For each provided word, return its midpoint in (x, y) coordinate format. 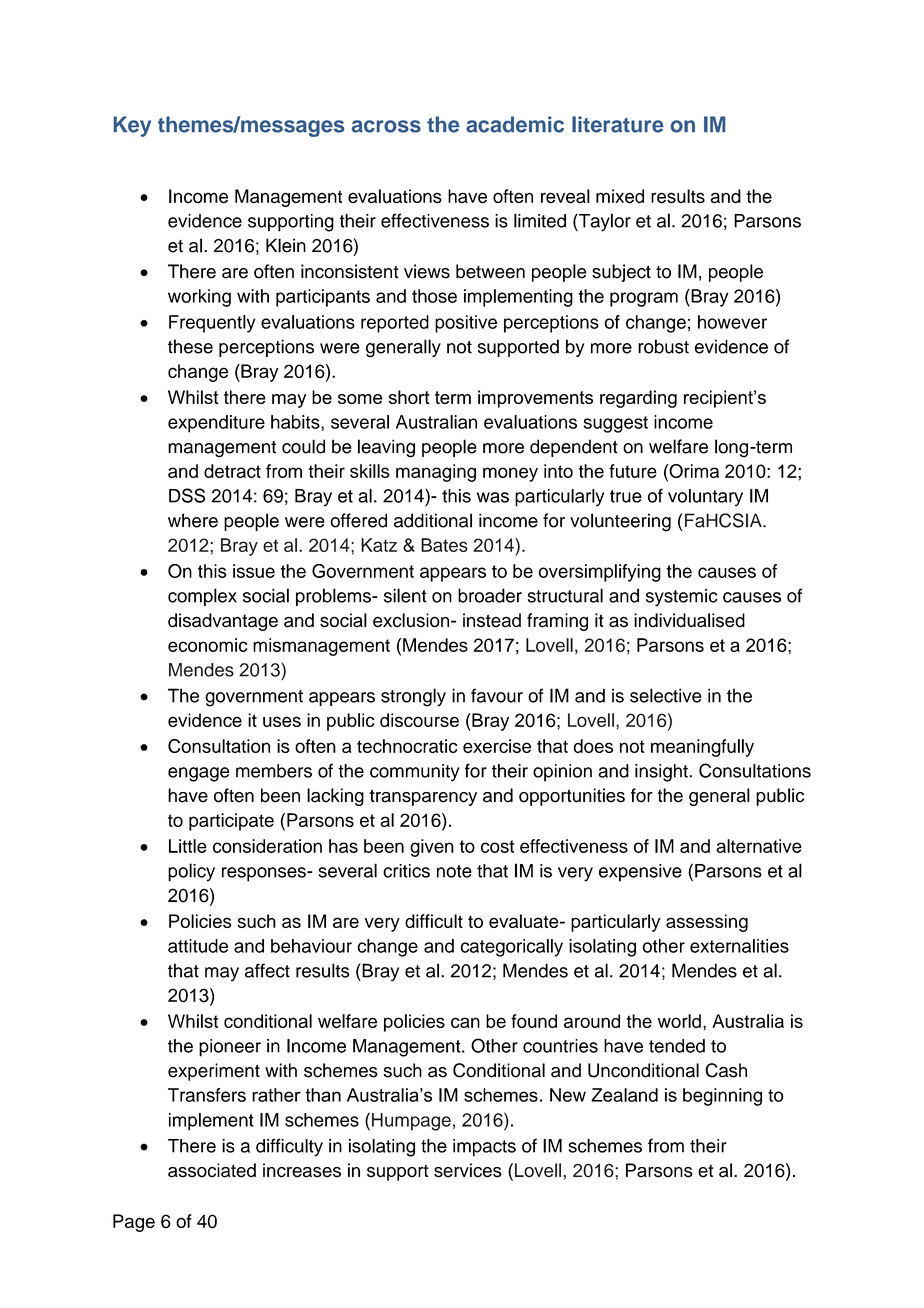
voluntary (705, 498)
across (386, 126)
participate (231, 822)
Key (132, 126)
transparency (423, 797)
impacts (484, 1148)
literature (618, 124)
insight (662, 773)
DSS (187, 495)
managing (436, 473)
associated (212, 1170)
